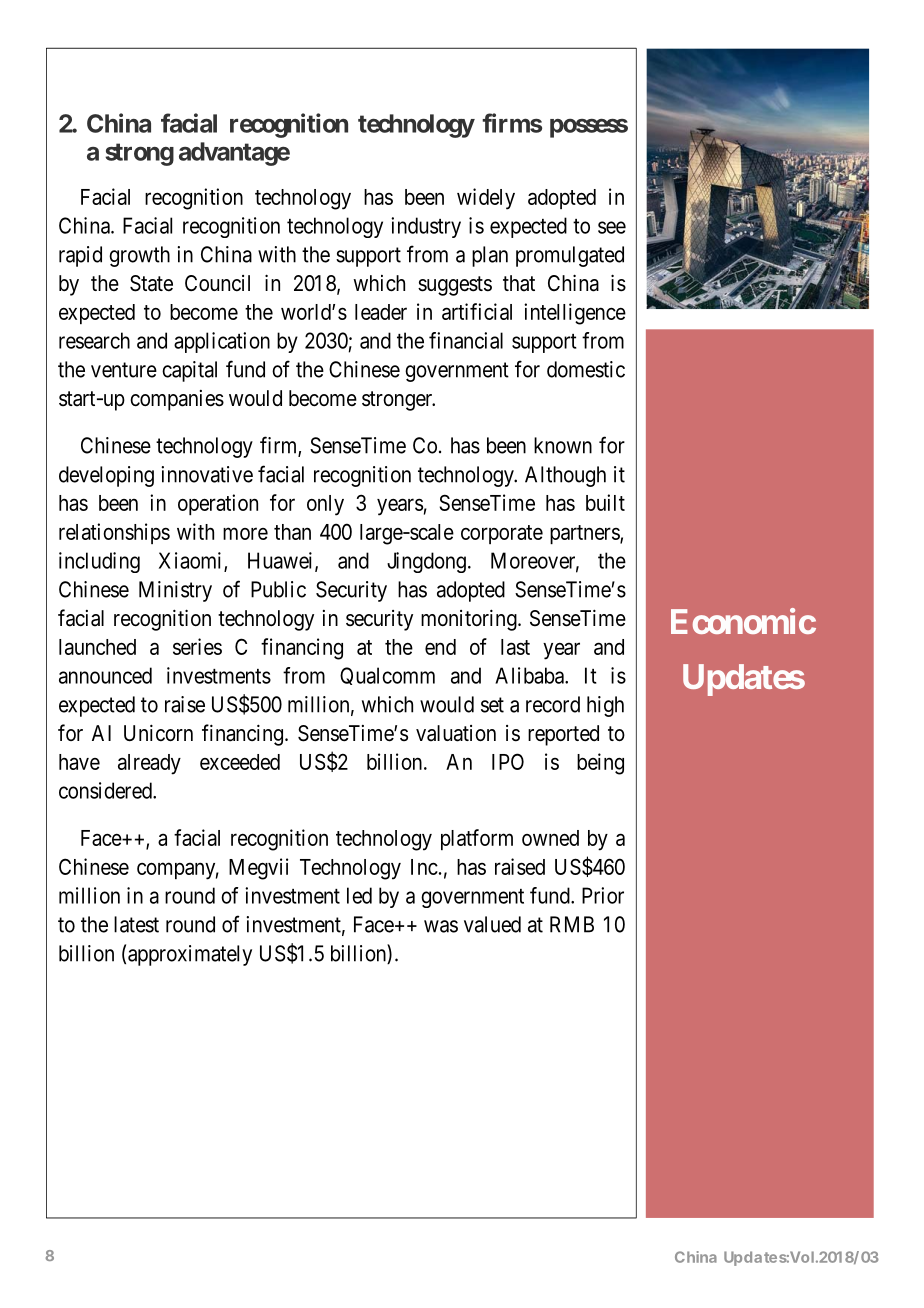 Image resolution: width=924 pixels, height=1308 pixels. What do you see at coordinates (97, 647) in the image?
I see `launched` at bounding box center [97, 647].
